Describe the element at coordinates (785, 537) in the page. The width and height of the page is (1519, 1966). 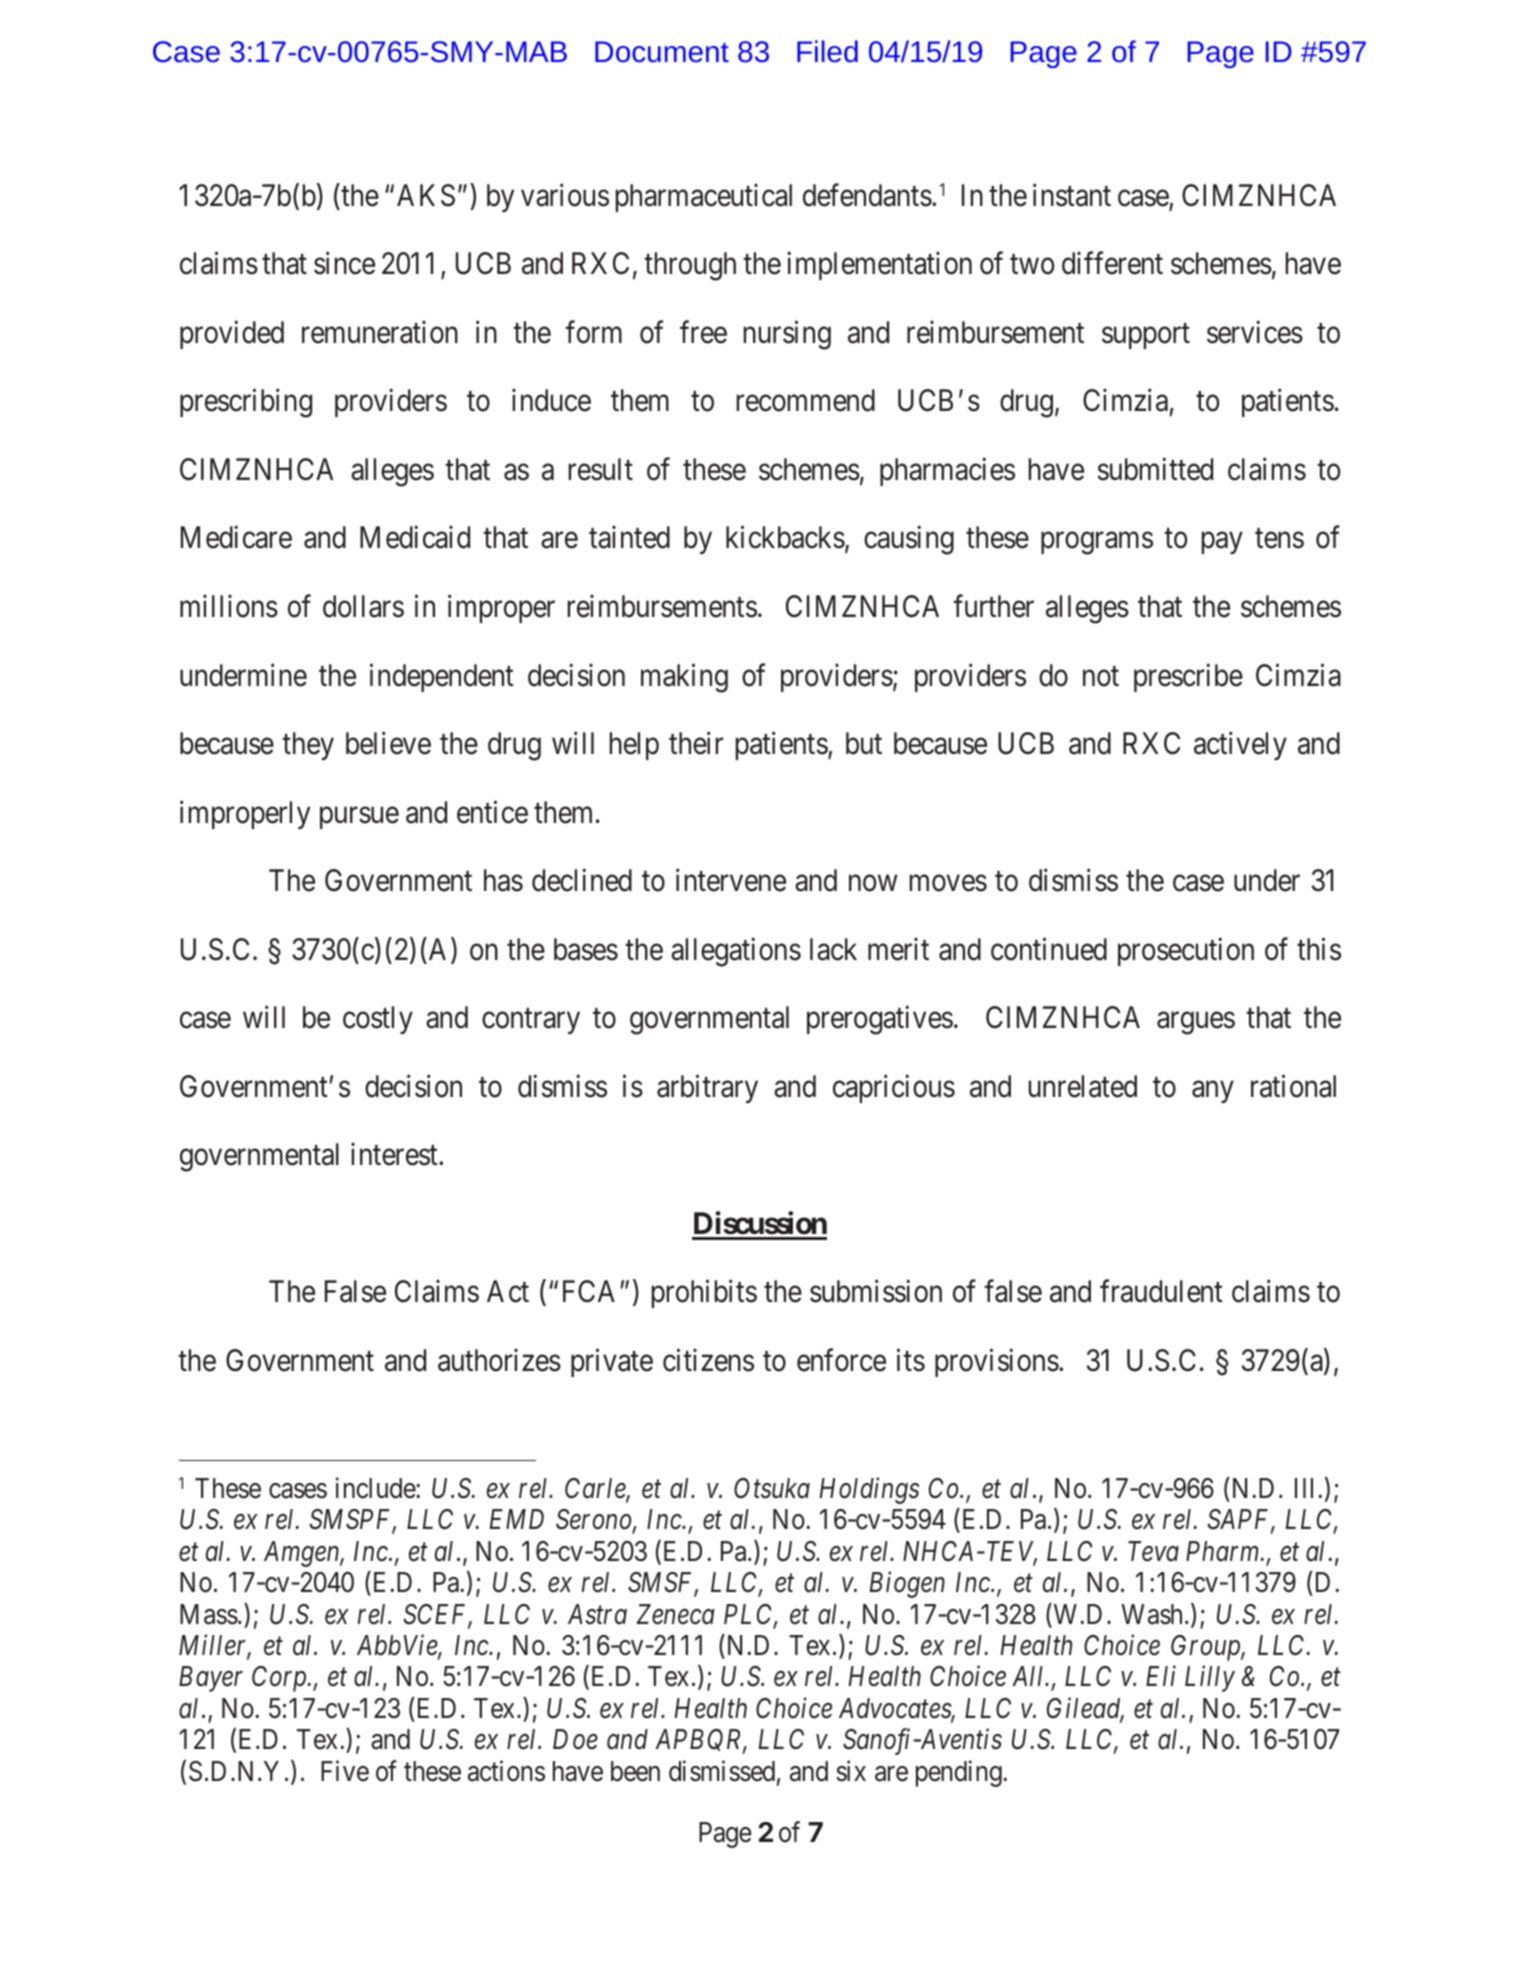
I see `kickbacks` at that location.
